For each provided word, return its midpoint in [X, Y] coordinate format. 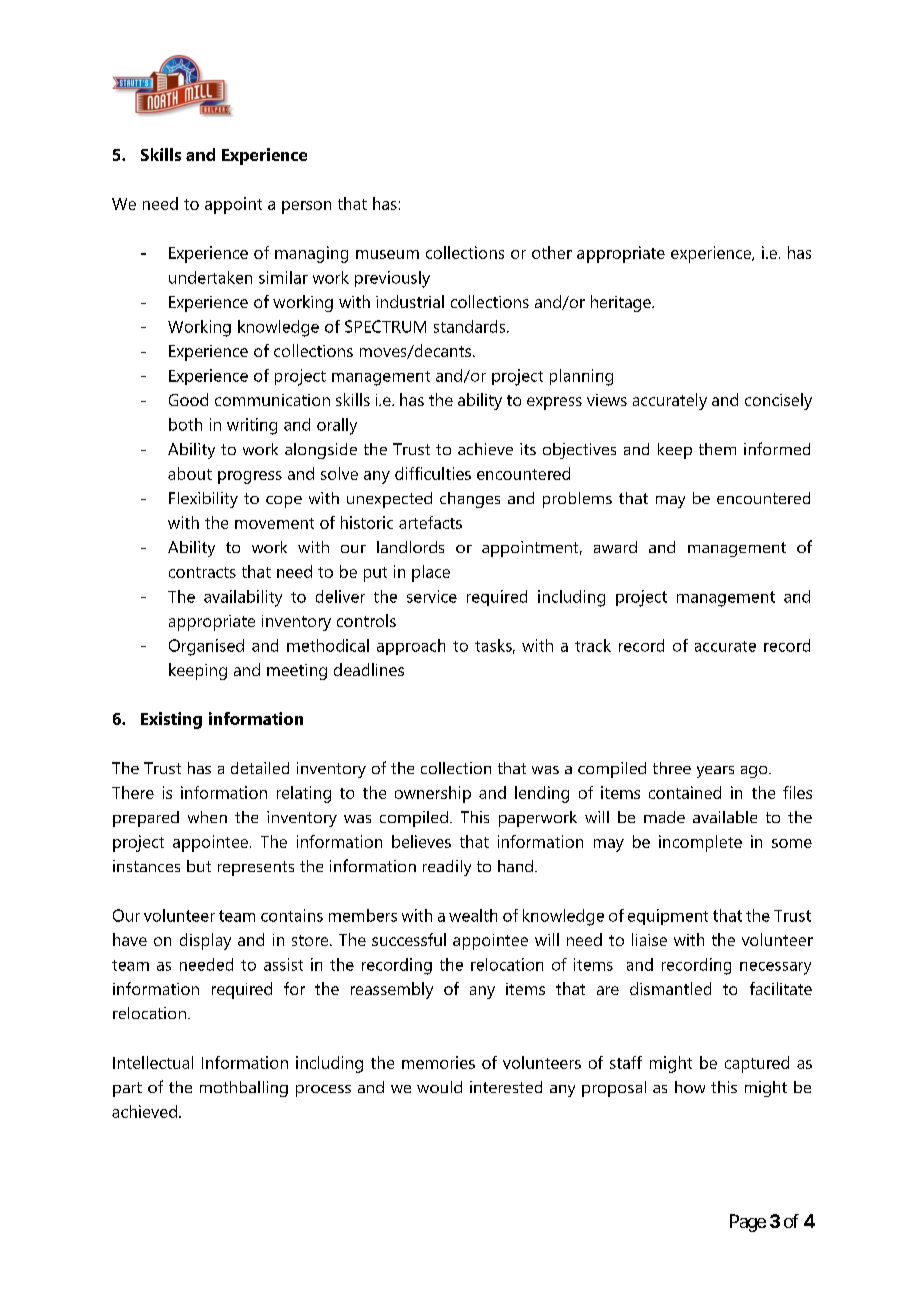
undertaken [210, 277]
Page [748, 1223]
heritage [622, 303]
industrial [410, 301]
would [439, 1087]
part [127, 1089]
